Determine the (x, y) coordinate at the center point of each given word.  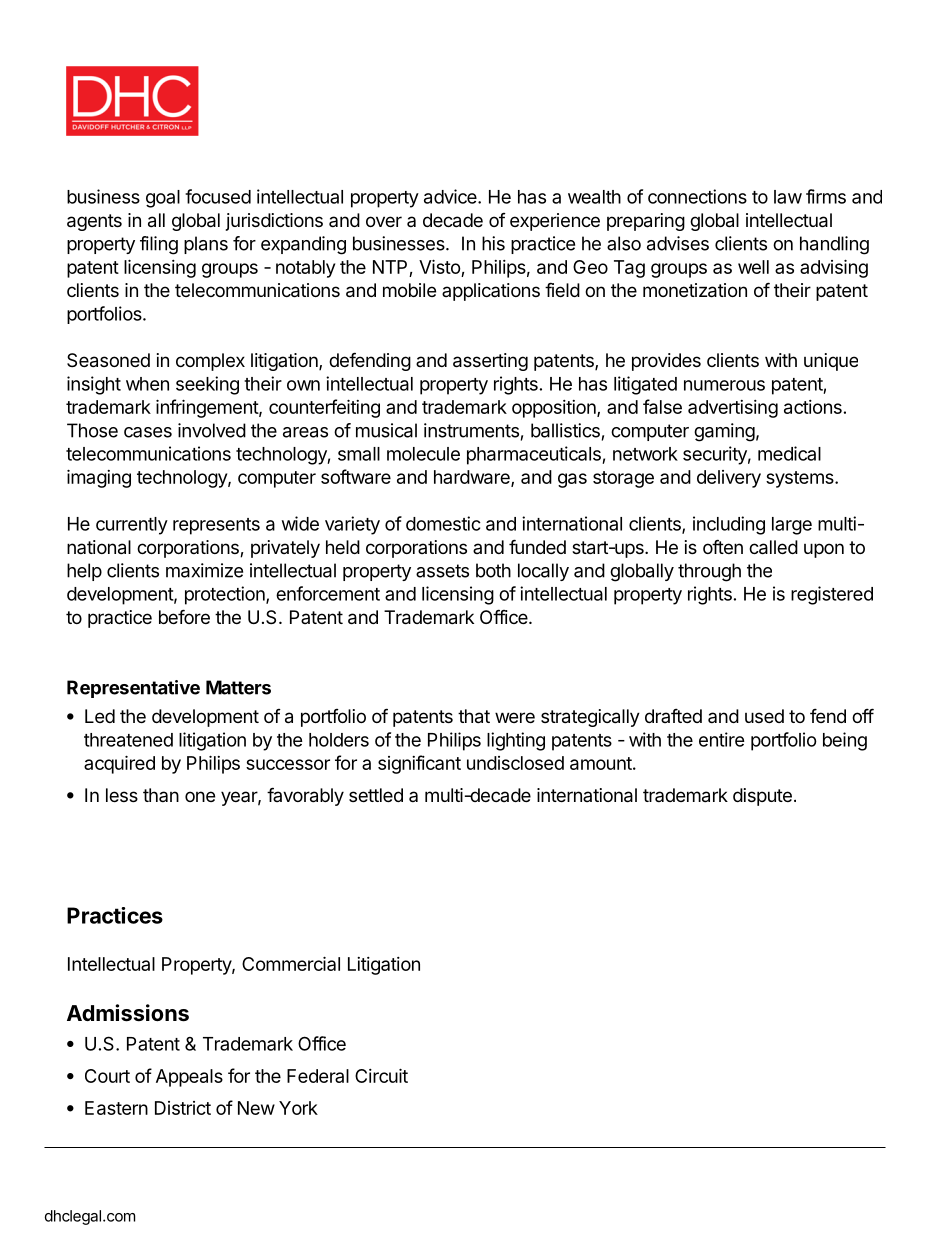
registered (832, 595)
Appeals (189, 1078)
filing (159, 245)
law (788, 197)
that (474, 716)
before (184, 616)
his (493, 243)
